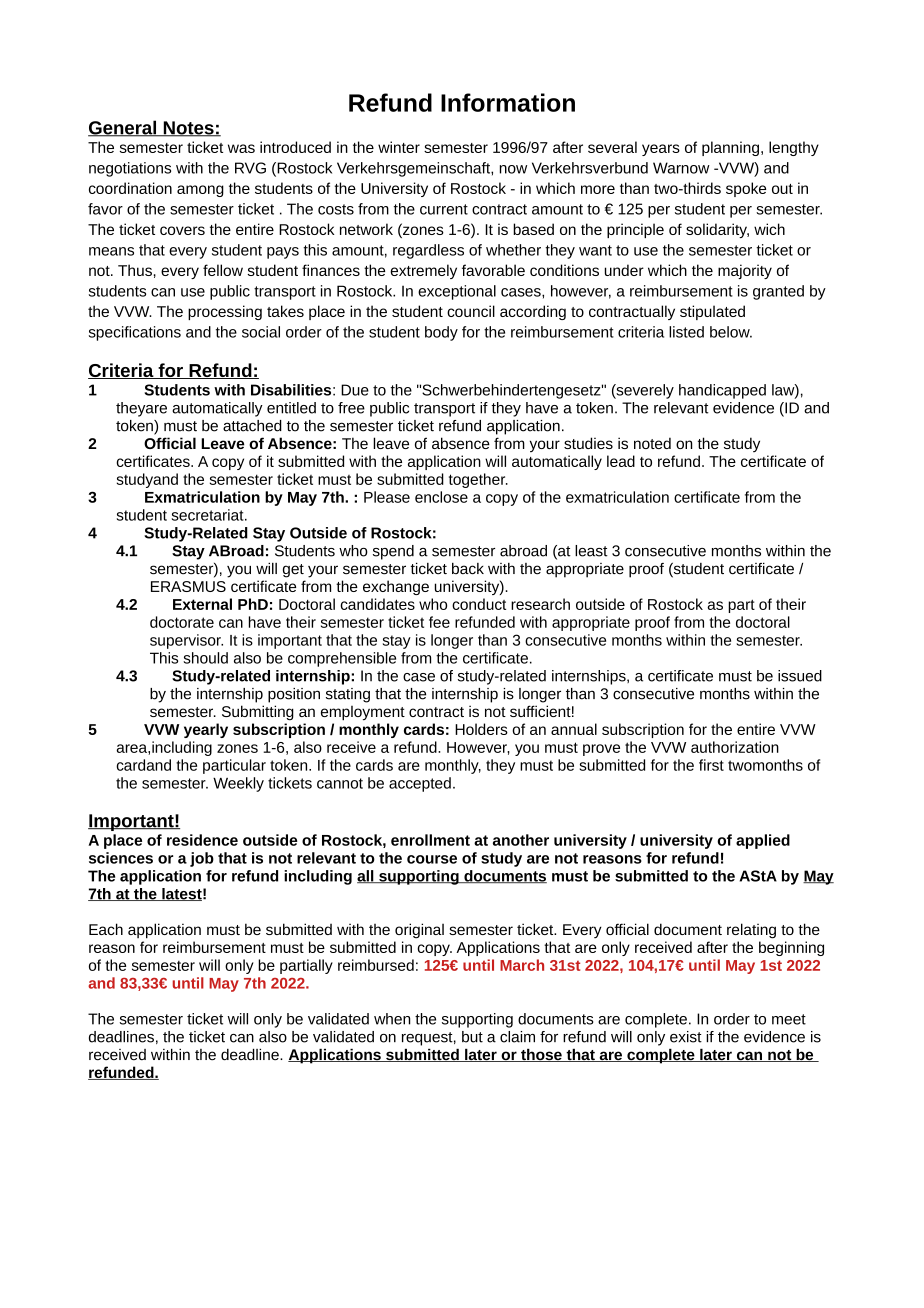  I want to click on Weekly, so click(238, 784).
